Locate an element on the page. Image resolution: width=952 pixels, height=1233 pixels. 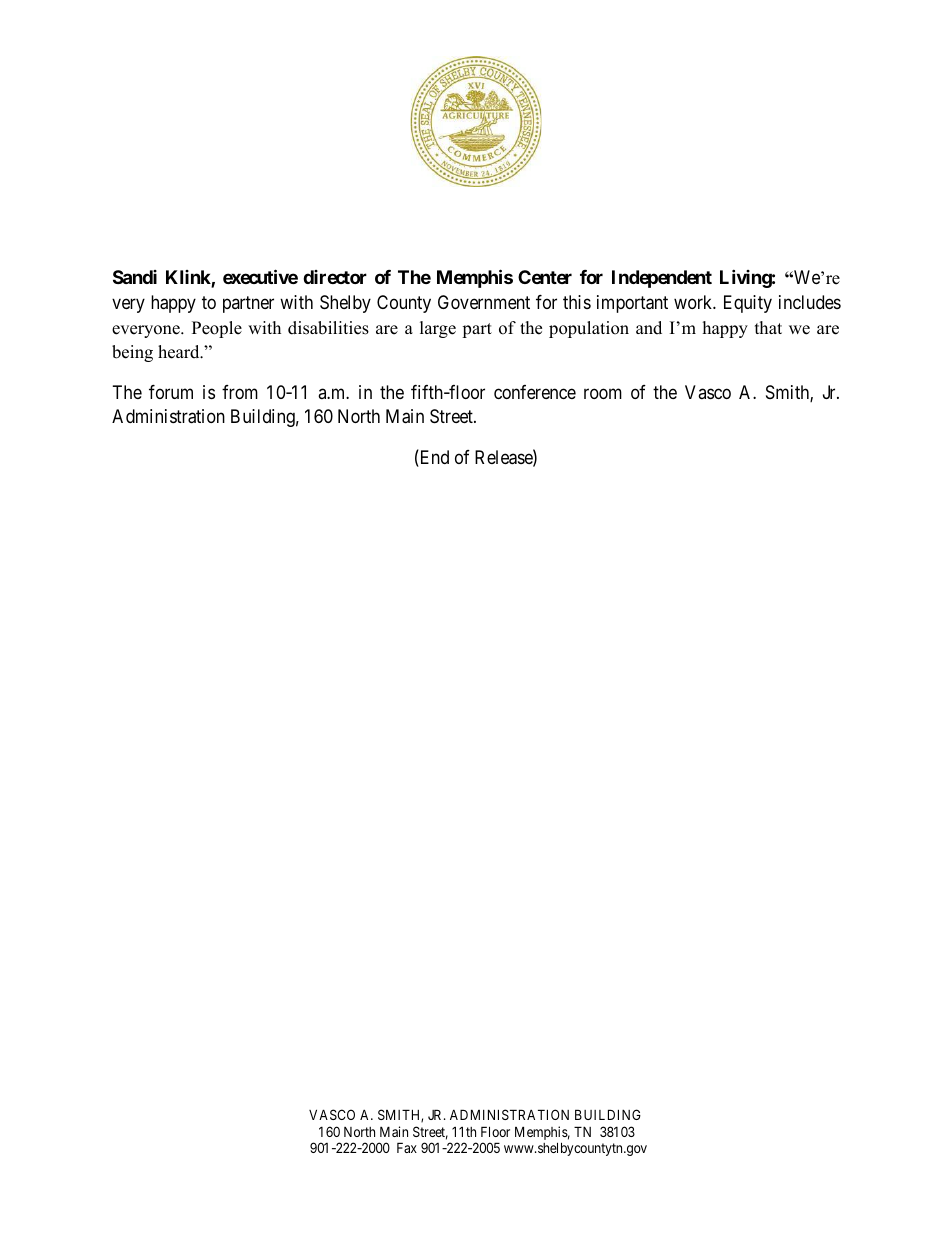
Equity is located at coordinates (748, 304).
